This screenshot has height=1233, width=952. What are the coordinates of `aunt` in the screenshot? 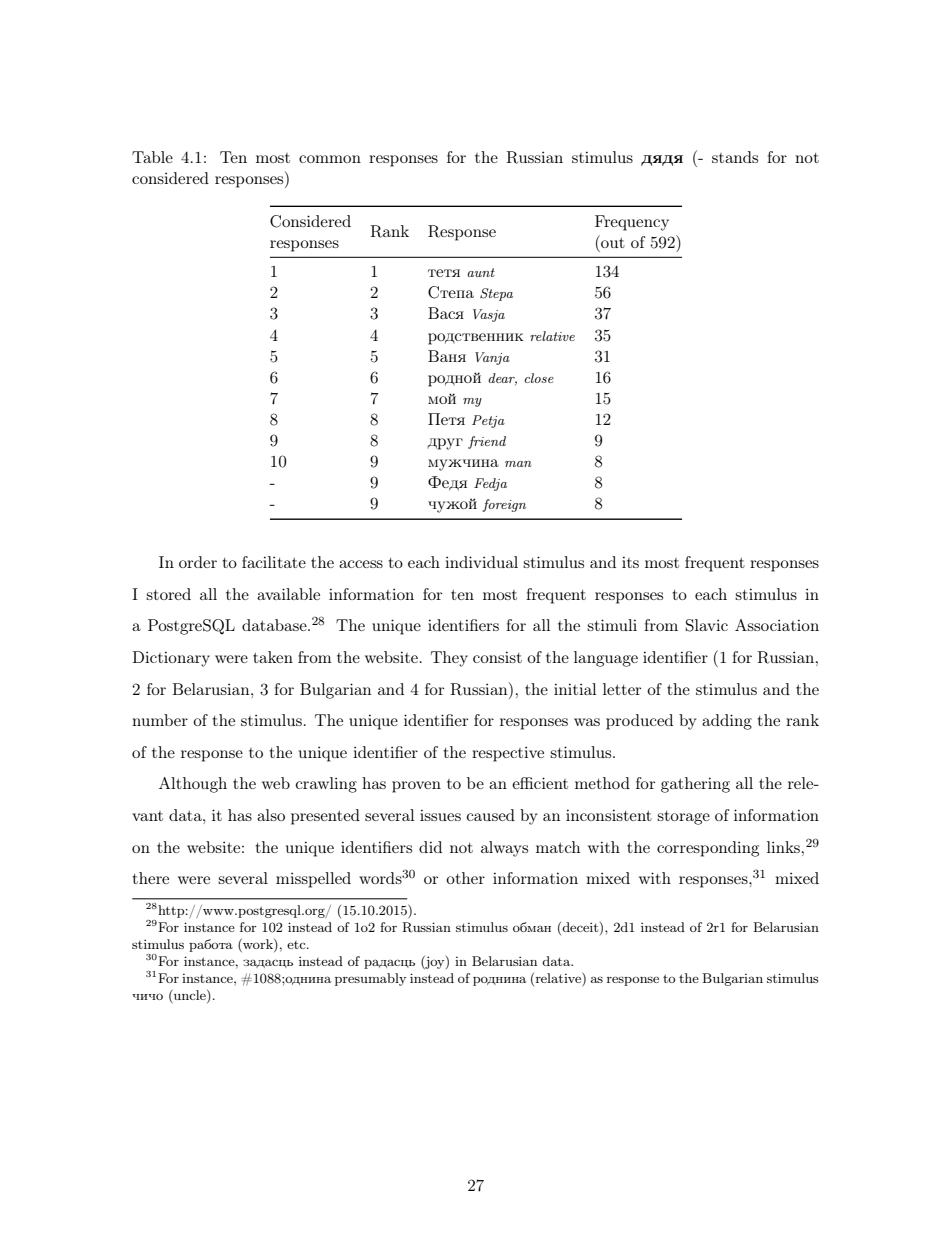 It's located at (481, 272).
